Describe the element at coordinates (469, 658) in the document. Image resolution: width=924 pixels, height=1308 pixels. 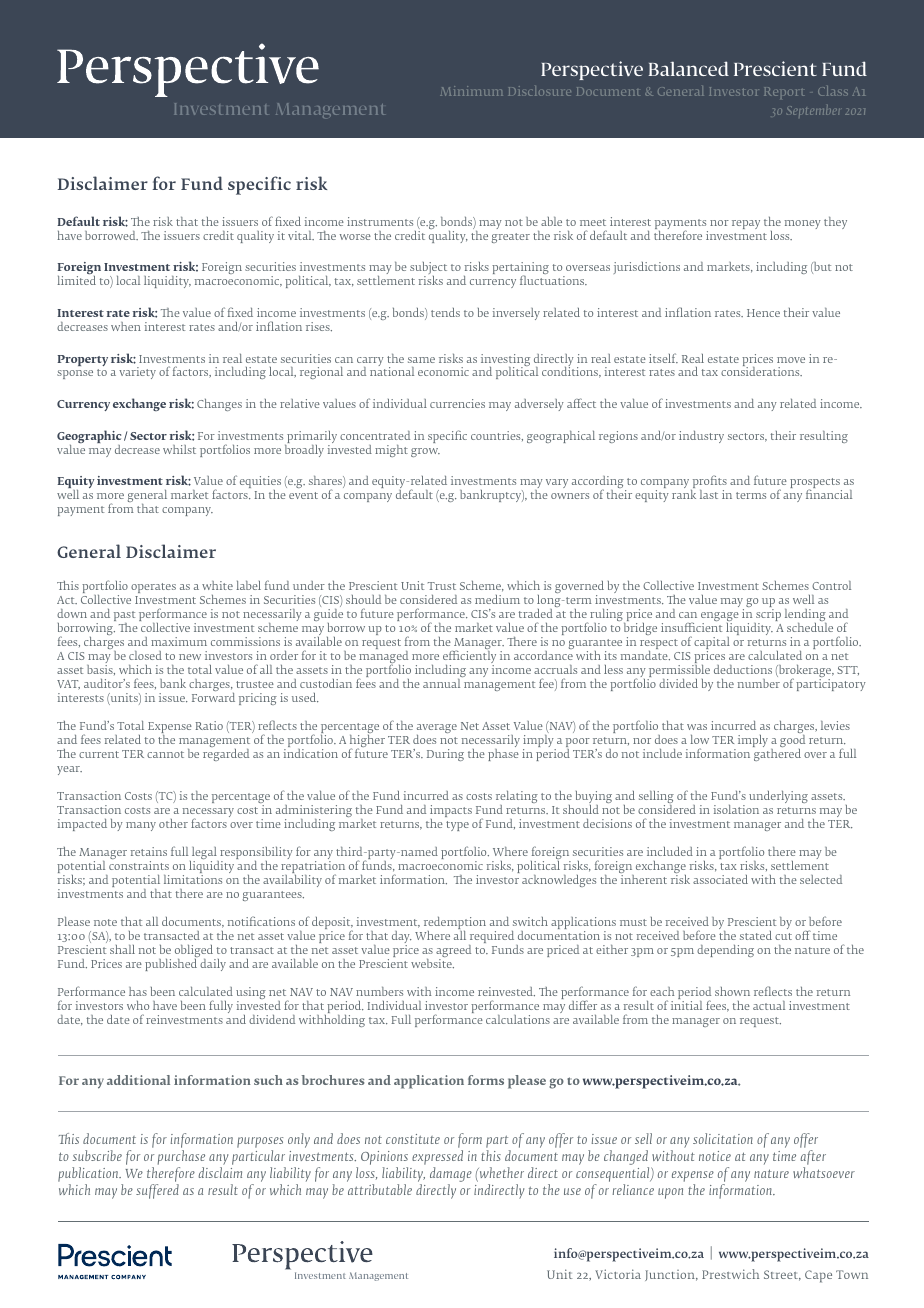
I see `efficiently` at that location.
